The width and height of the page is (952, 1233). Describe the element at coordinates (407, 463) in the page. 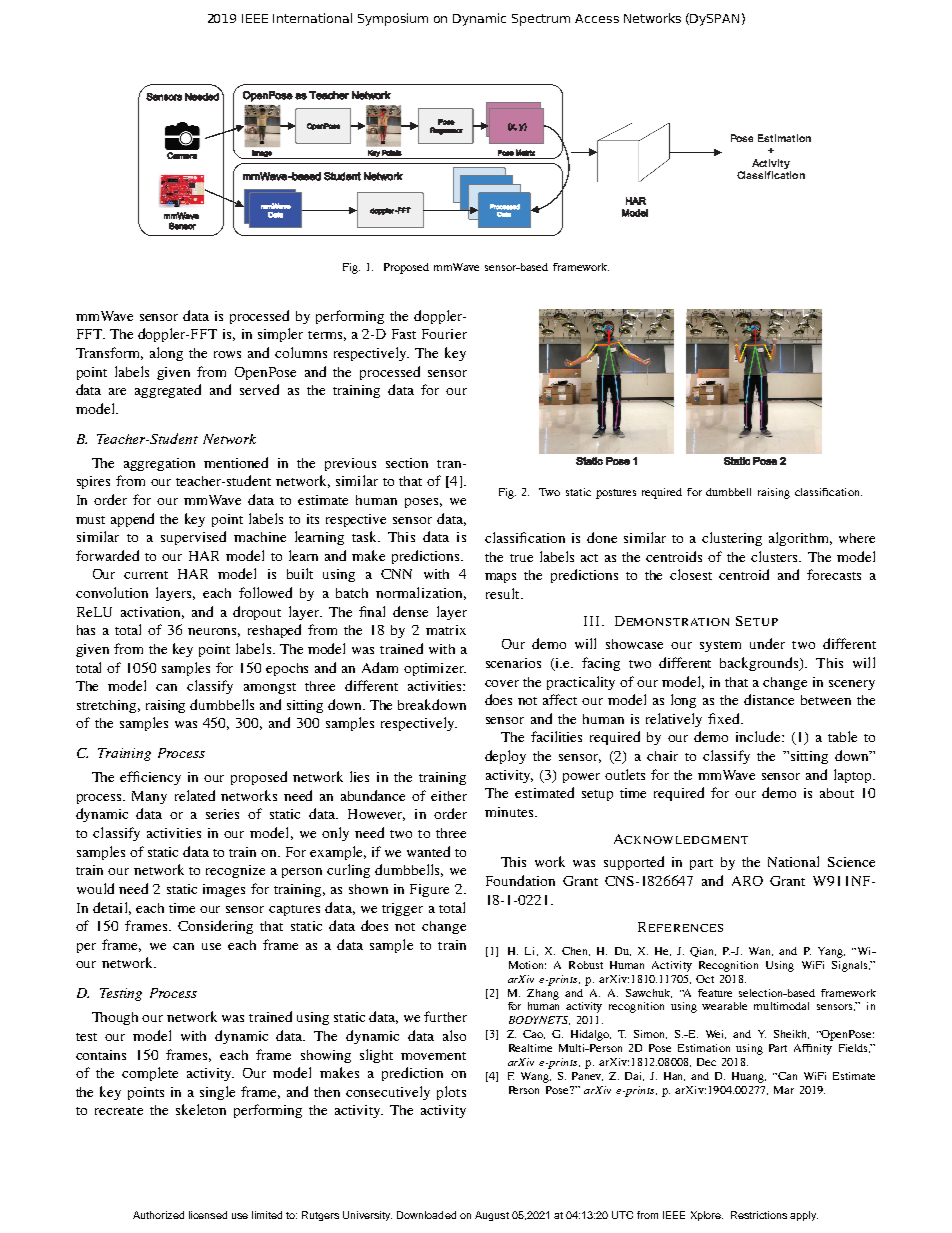

I see `section` at that location.
